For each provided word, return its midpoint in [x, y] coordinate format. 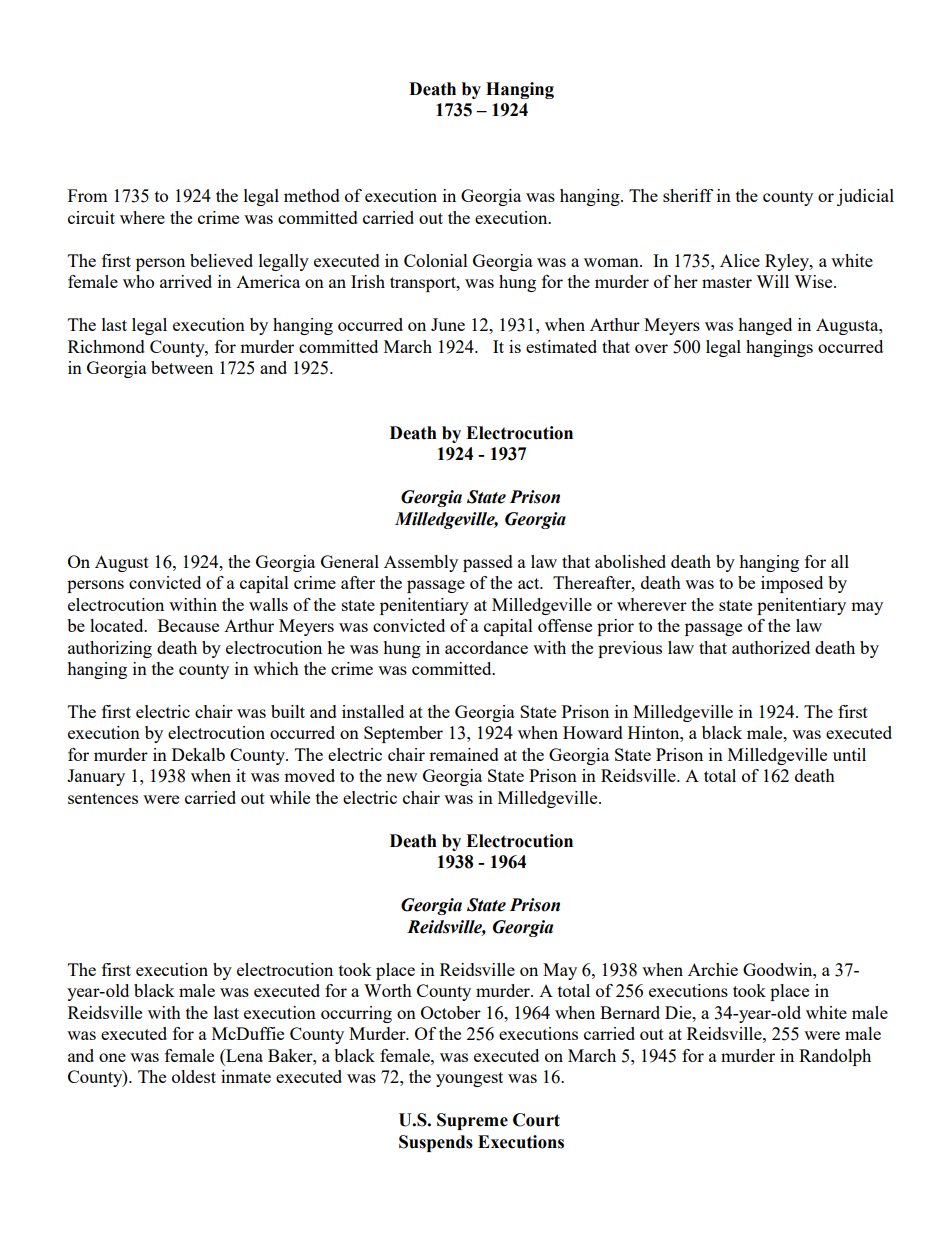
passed [488, 563]
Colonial [436, 260]
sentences [103, 798]
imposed [792, 584]
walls [268, 604]
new [401, 777]
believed [221, 260]
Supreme [472, 1121]
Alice [740, 260]
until [849, 754]
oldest [194, 1076]
